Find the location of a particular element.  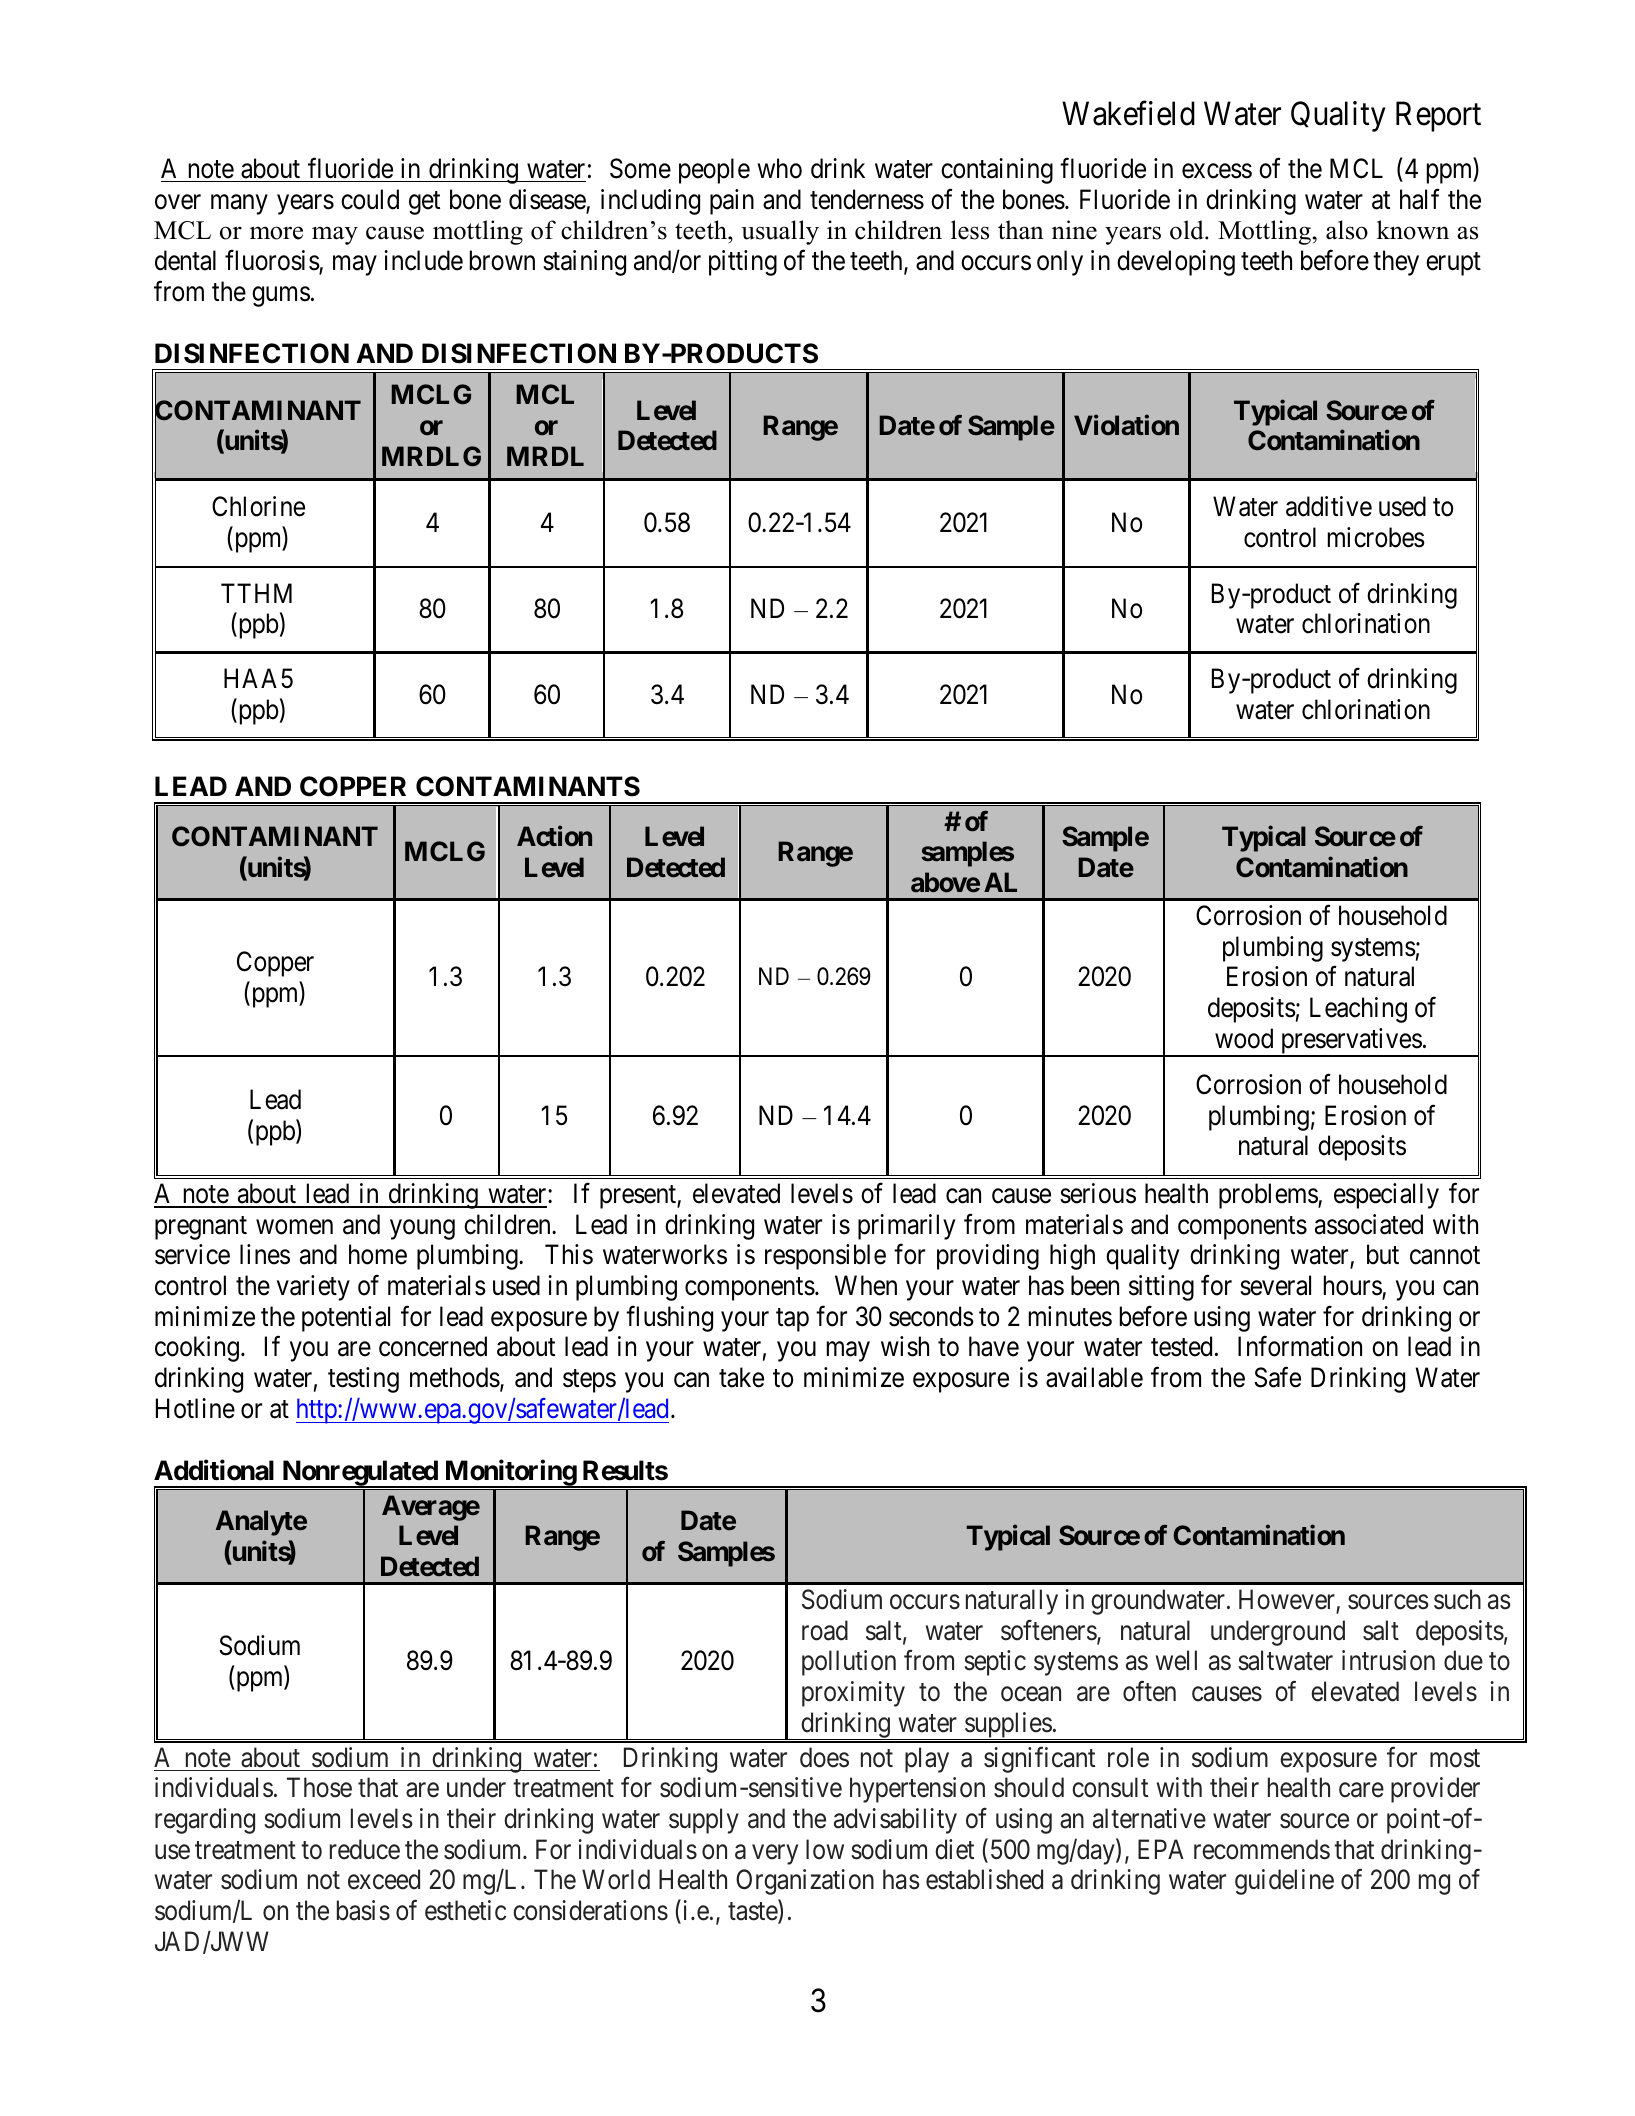

who is located at coordinates (780, 168).
